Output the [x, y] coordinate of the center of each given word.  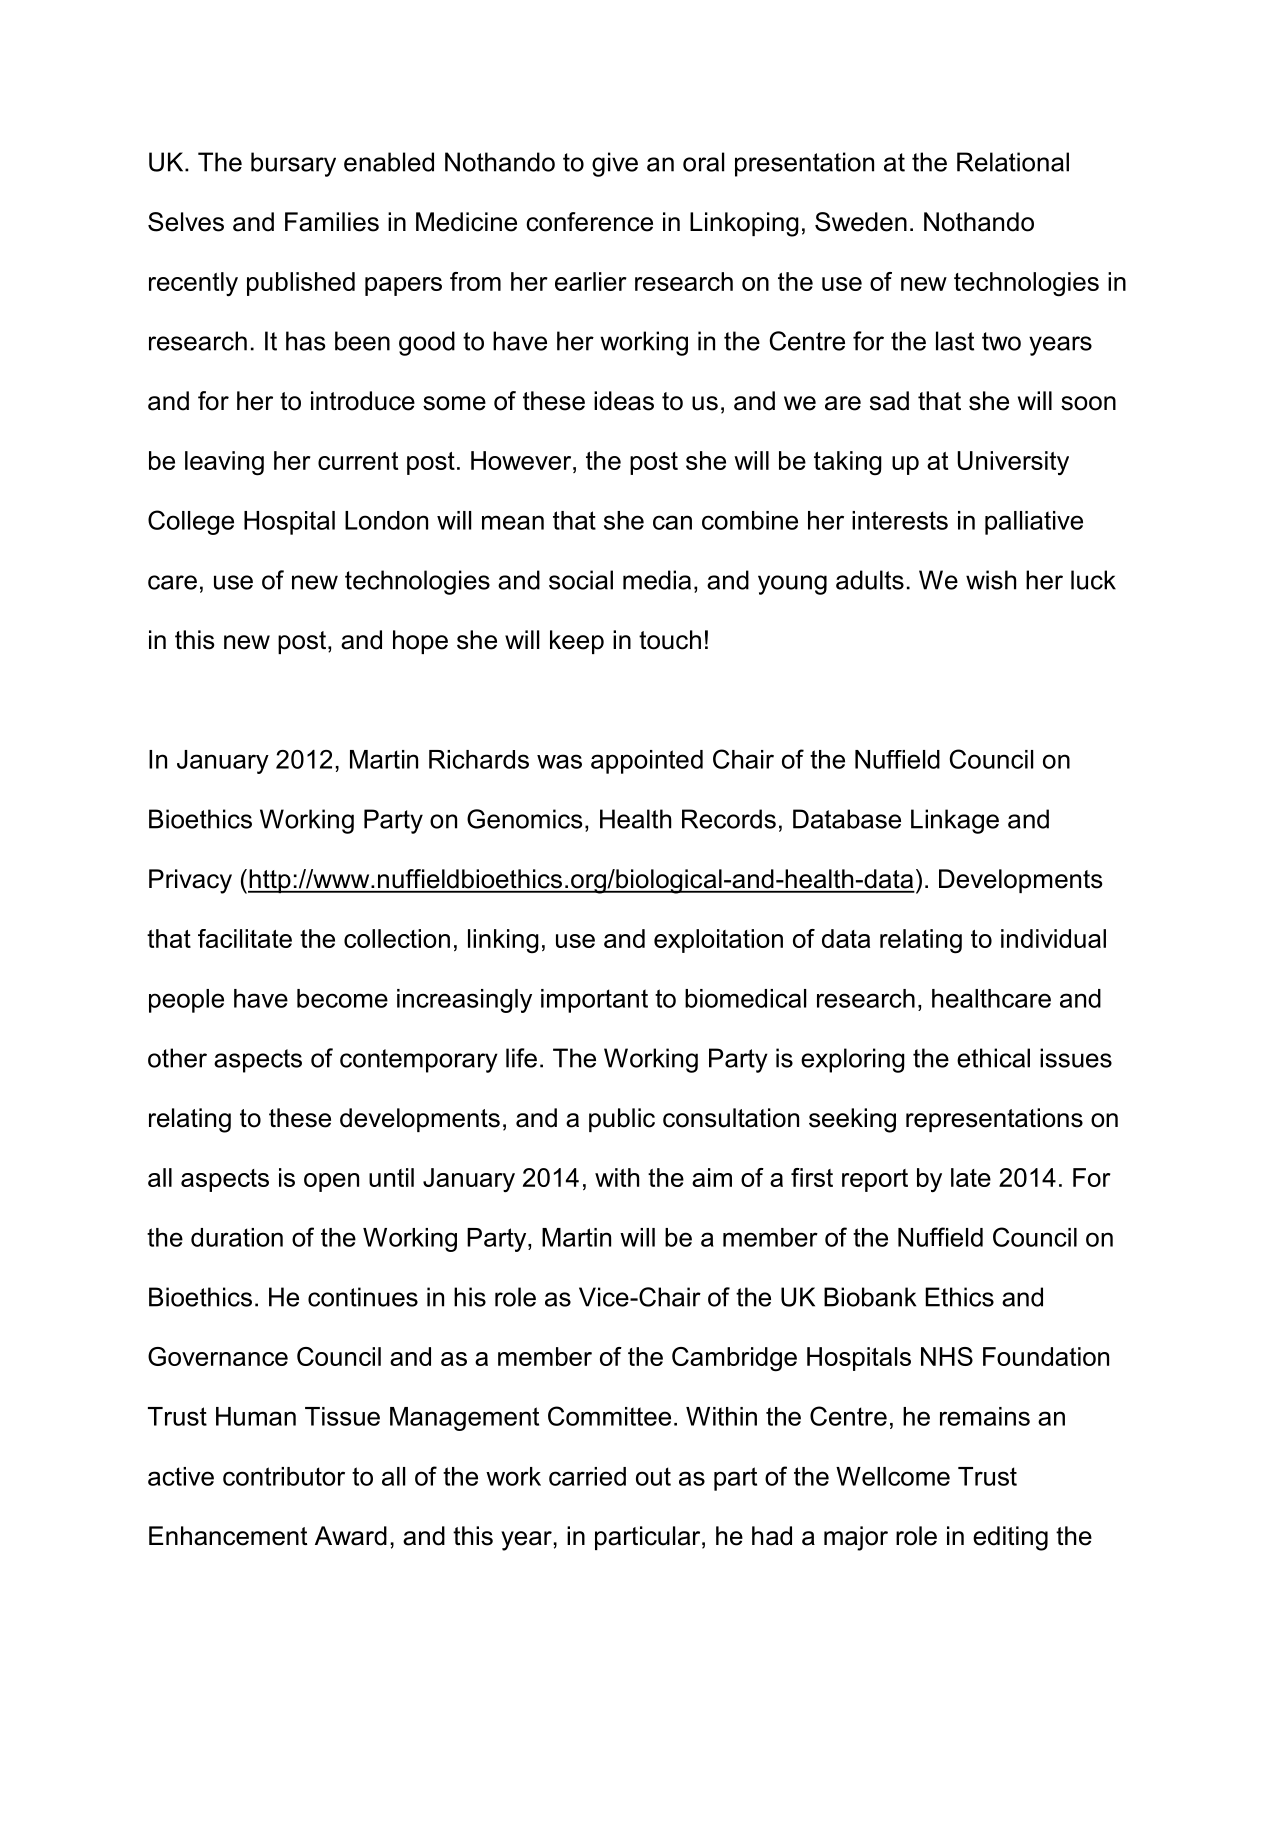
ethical [993, 1058]
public [622, 1120]
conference [589, 222]
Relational [1013, 162]
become [342, 998]
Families [332, 222]
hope [420, 642]
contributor [284, 1476]
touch [670, 640]
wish [991, 580]
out [653, 1476]
